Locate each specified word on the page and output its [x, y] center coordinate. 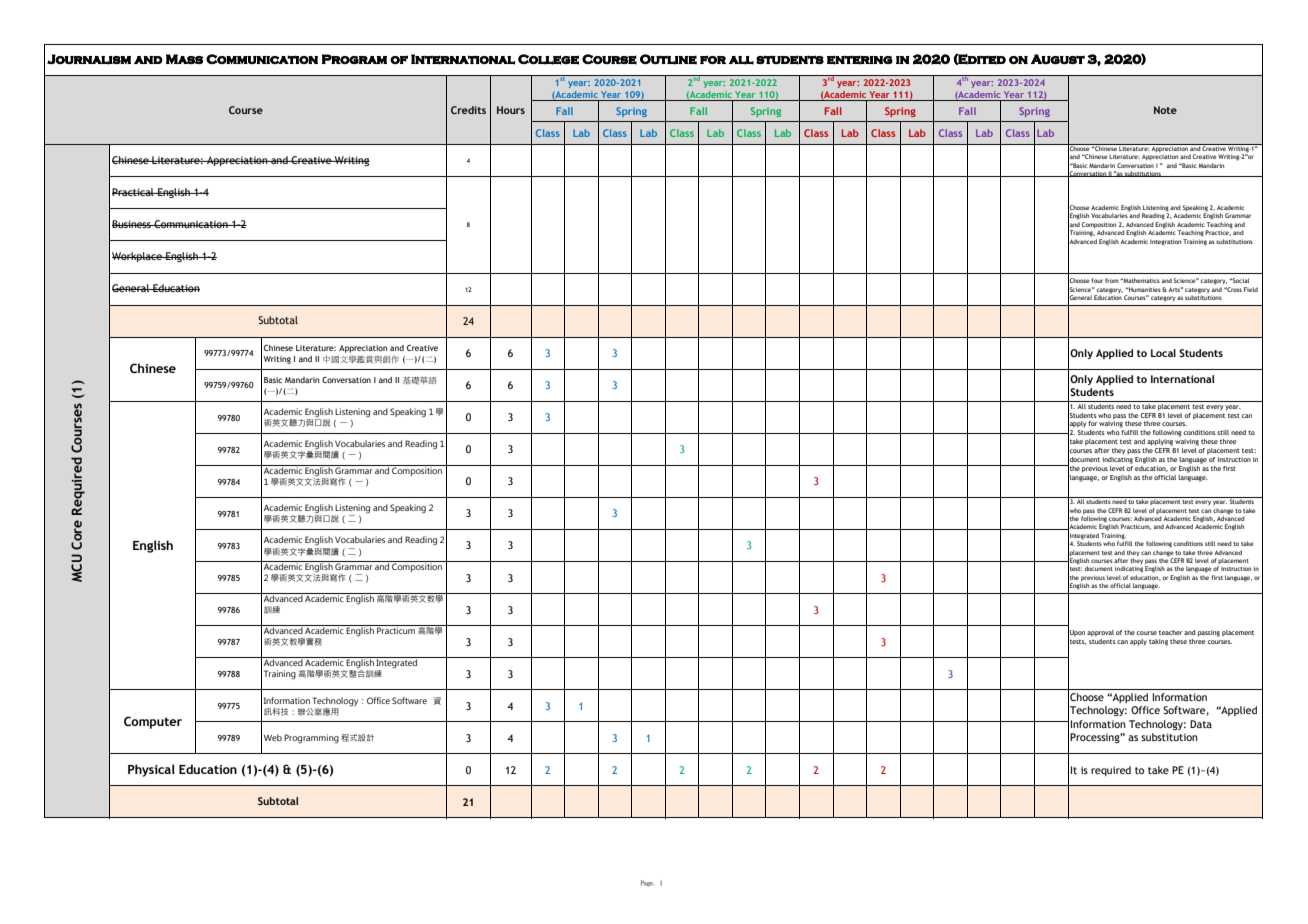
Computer [153, 722]
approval [1100, 633]
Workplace [138, 257]
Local [1163, 353]
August [1058, 59]
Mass [184, 59]
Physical [151, 770]
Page [647, 883]
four [1097, 280]
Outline [668, 59]
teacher [1170, 632]
